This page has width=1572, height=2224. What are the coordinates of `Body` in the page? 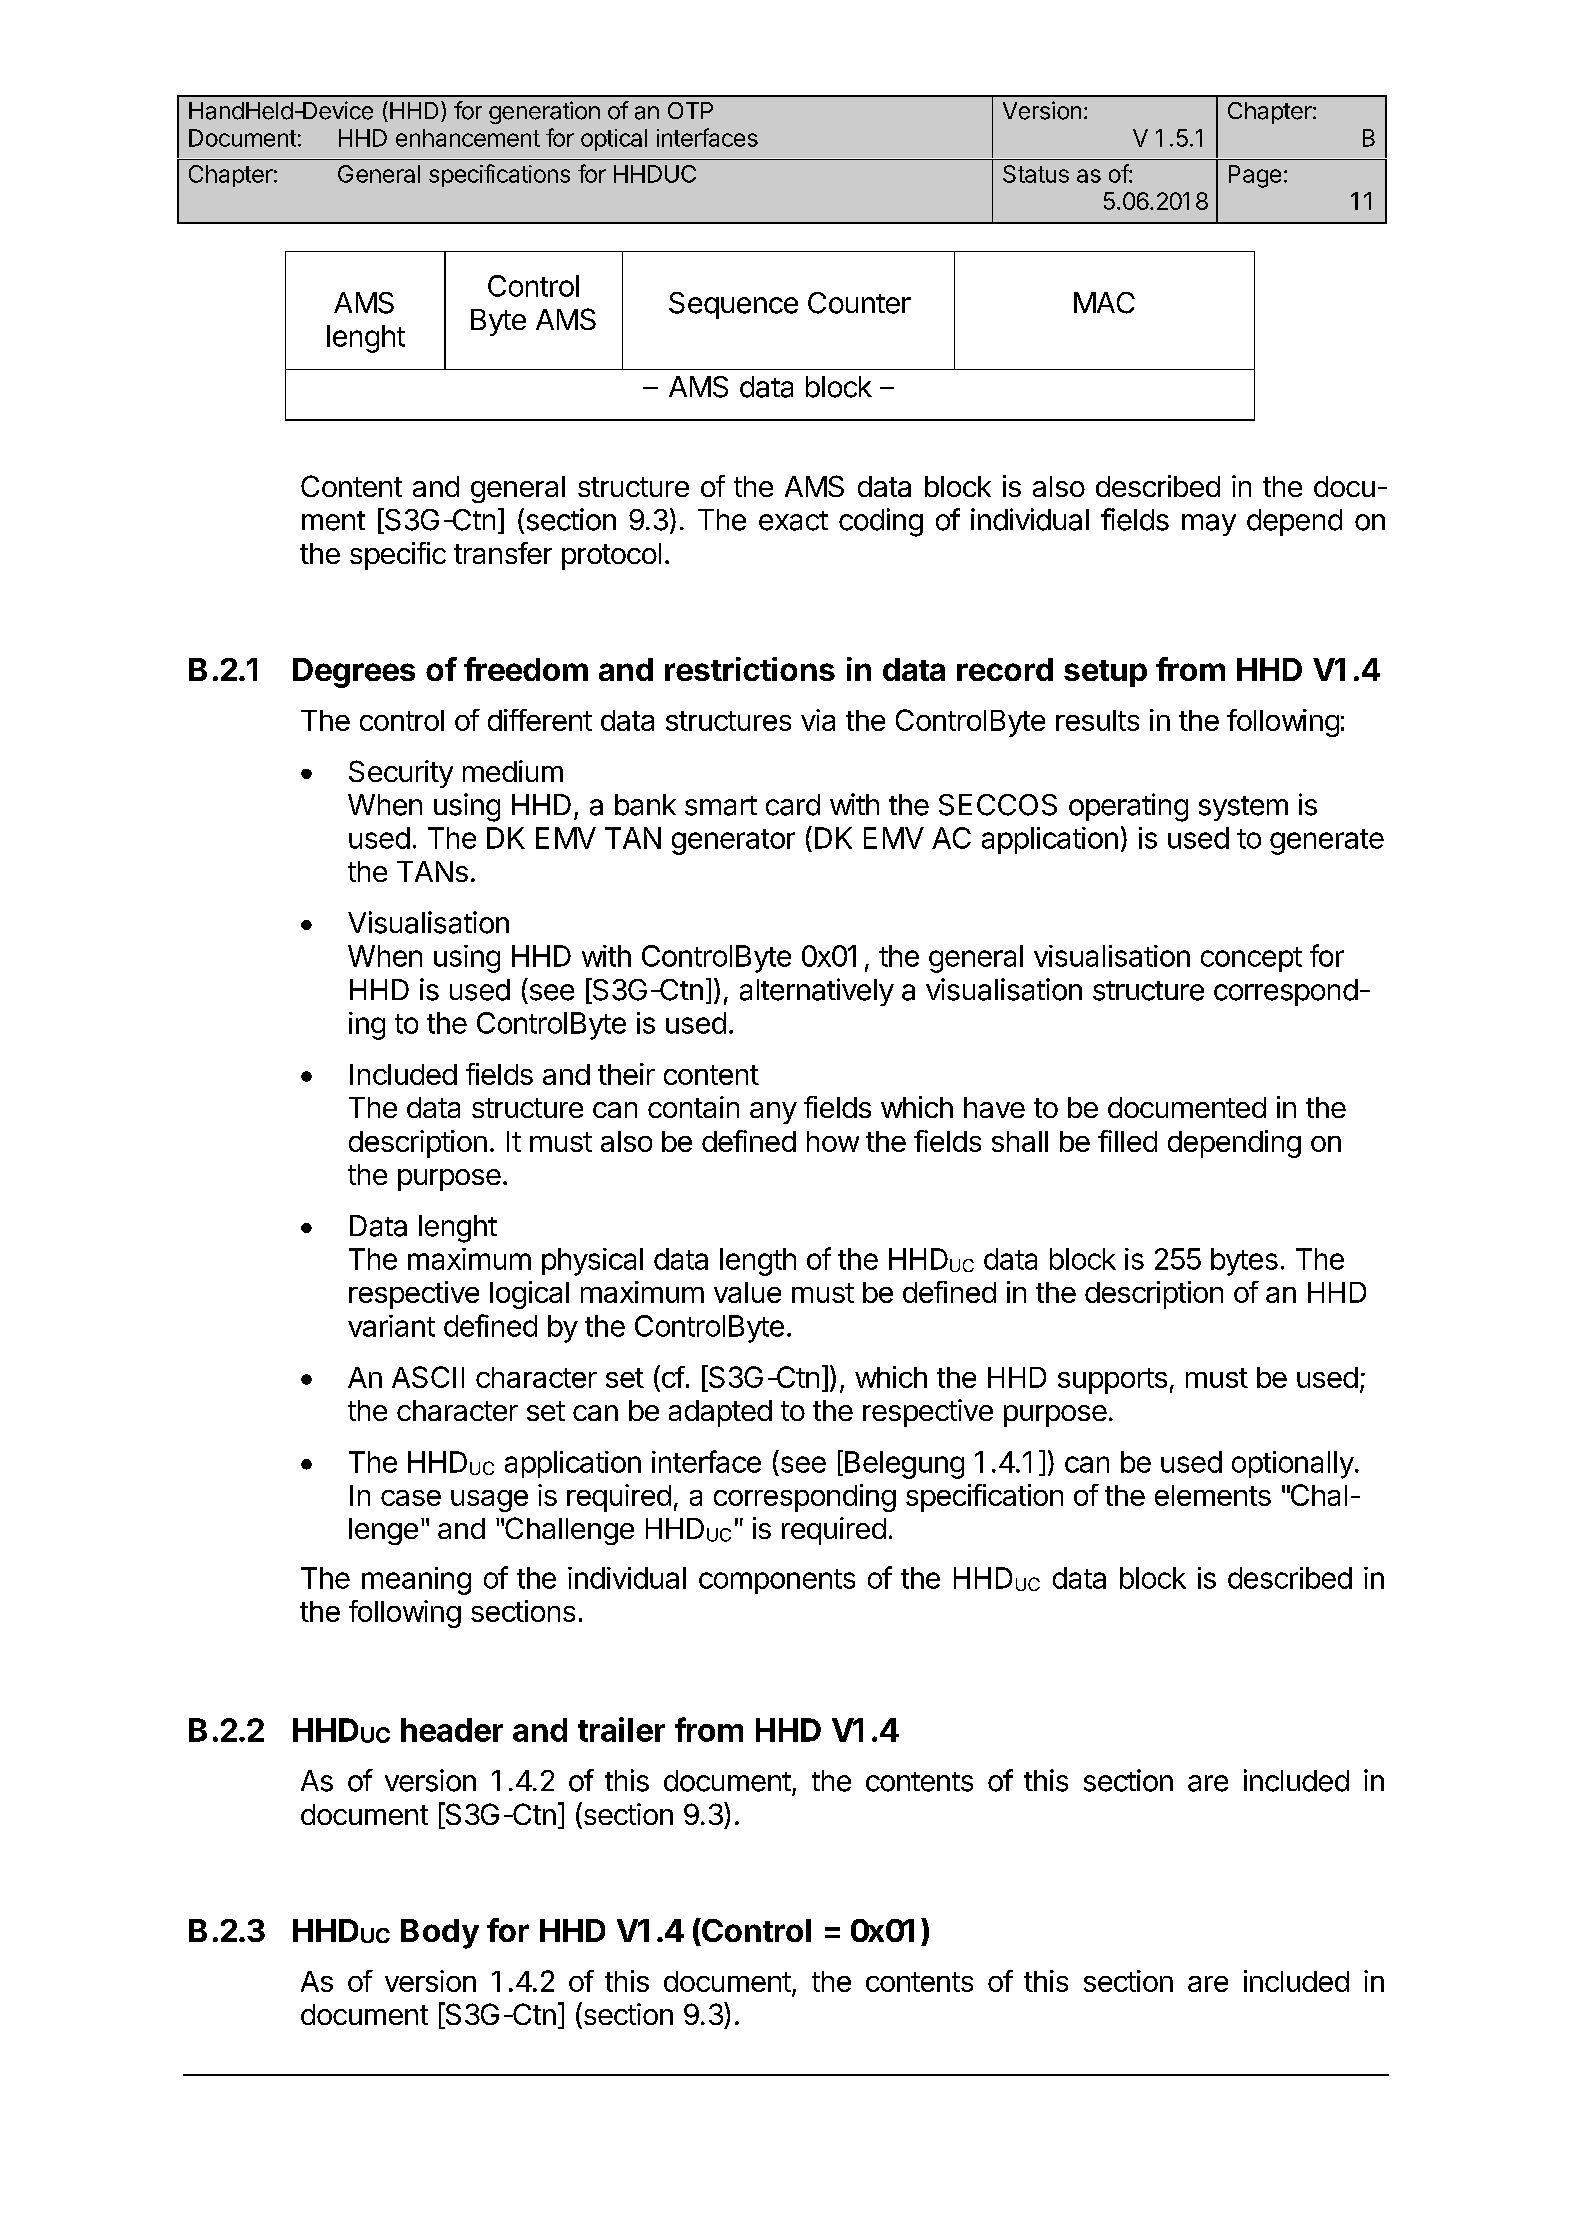 It's located at (440, 1934).
